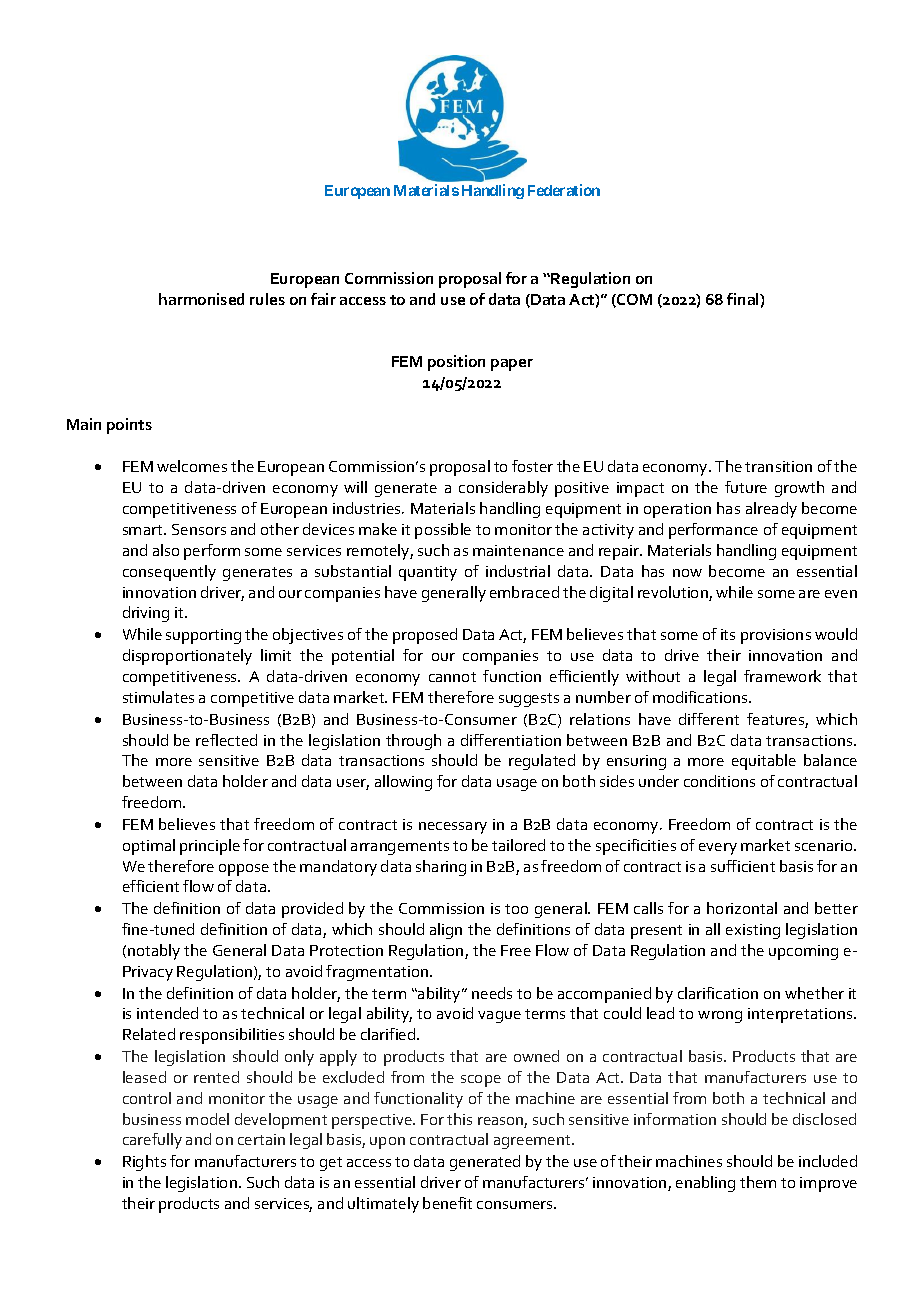 The height and width of the document is (1308, 924). Describe the element at coordinates (564, 190) in the document. I see `Federation` at that location.
